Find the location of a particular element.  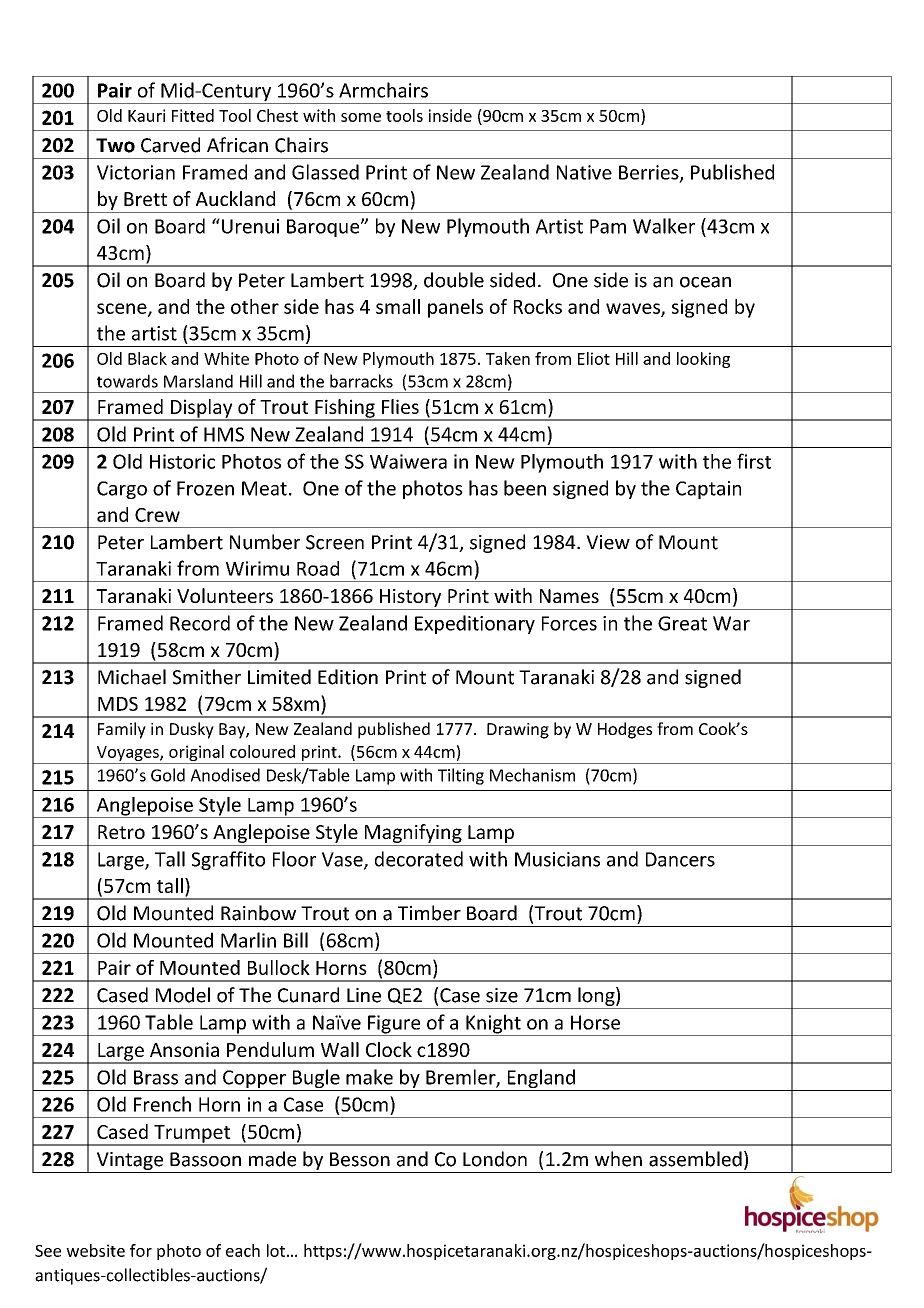

Two is located at coordinates (115, 145).
